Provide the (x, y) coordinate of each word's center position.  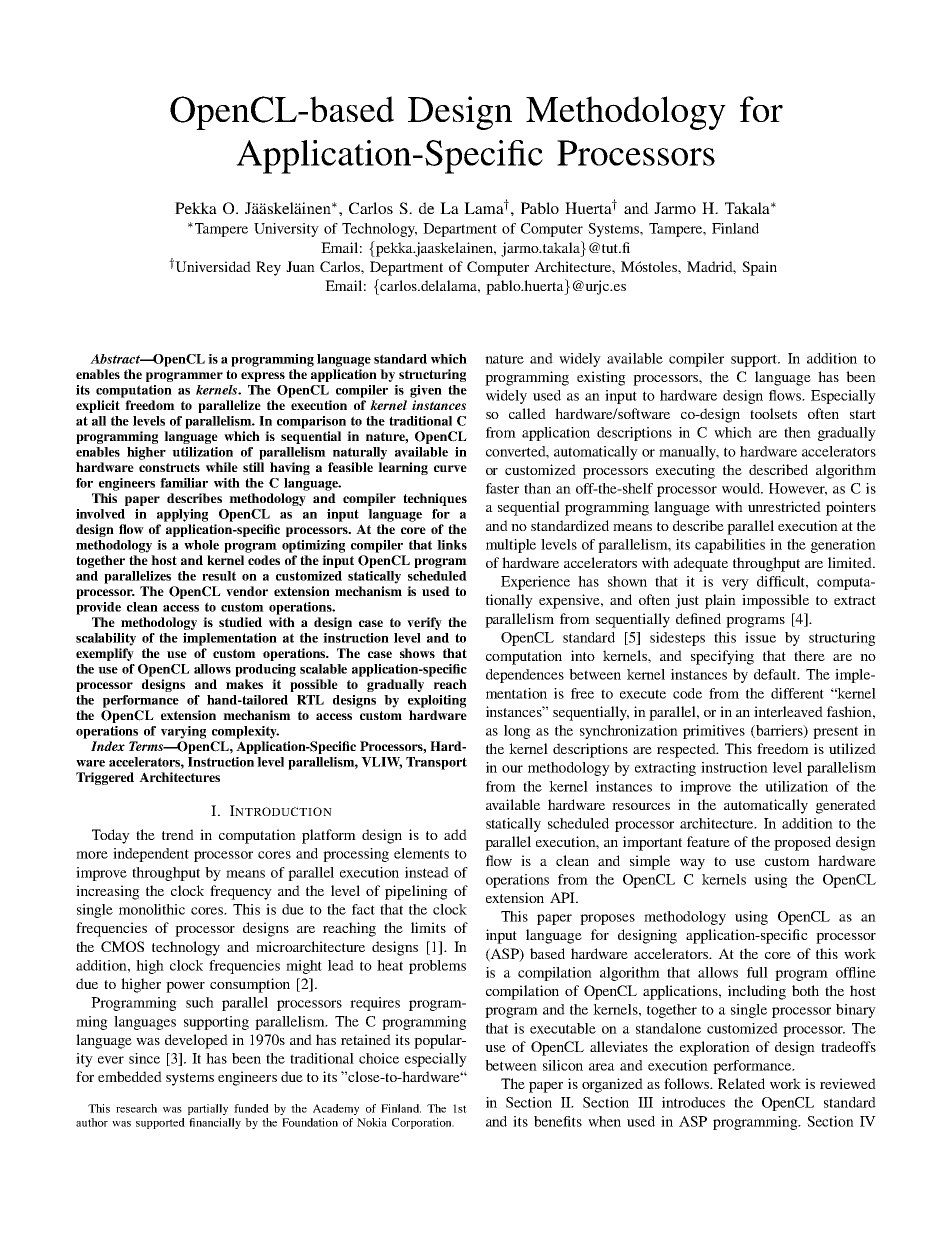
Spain (759, 268)
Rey (268, 268)
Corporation (423, 1123)
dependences (525, 676)
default (776, 674)
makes (244, 684)
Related (741, 1083)
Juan (300, 266)
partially (208, 1109)
